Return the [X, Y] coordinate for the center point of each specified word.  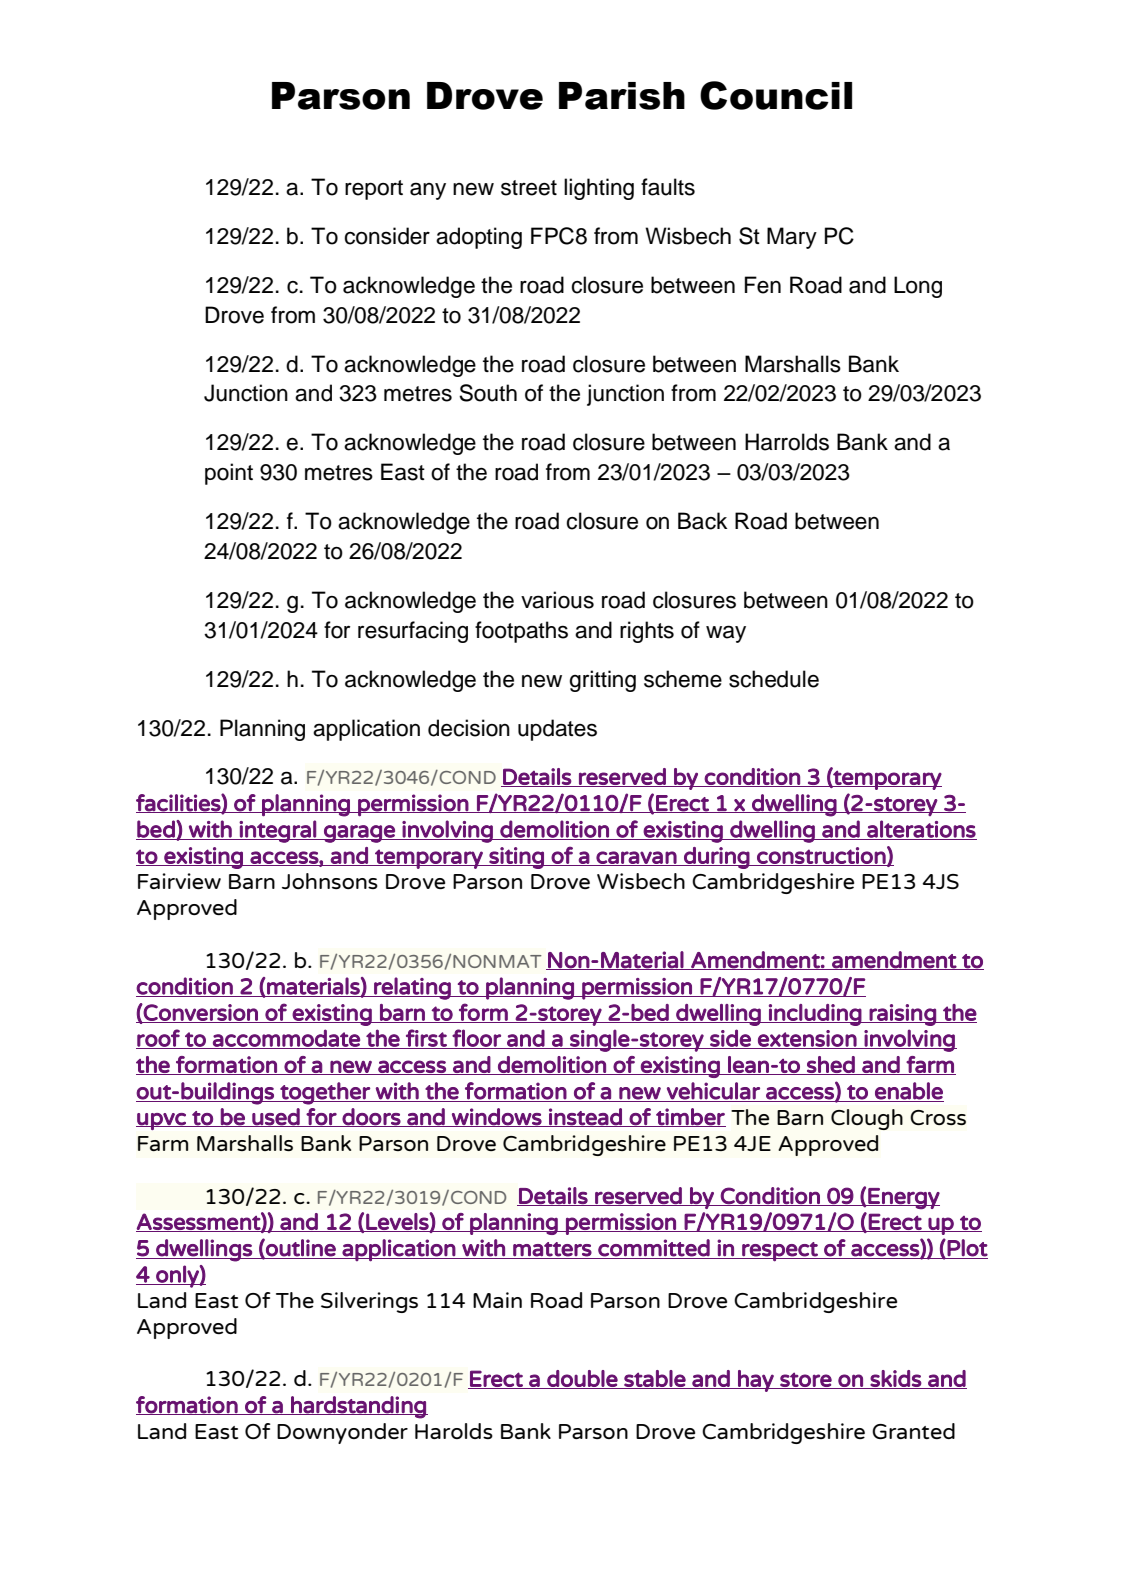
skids [896, 1379]
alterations [921, 830]
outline [300, 1248]
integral [278, 831]
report [374, 190]
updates [557, 730]
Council [776, 95]
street [529, 188]
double [582, 1379]
